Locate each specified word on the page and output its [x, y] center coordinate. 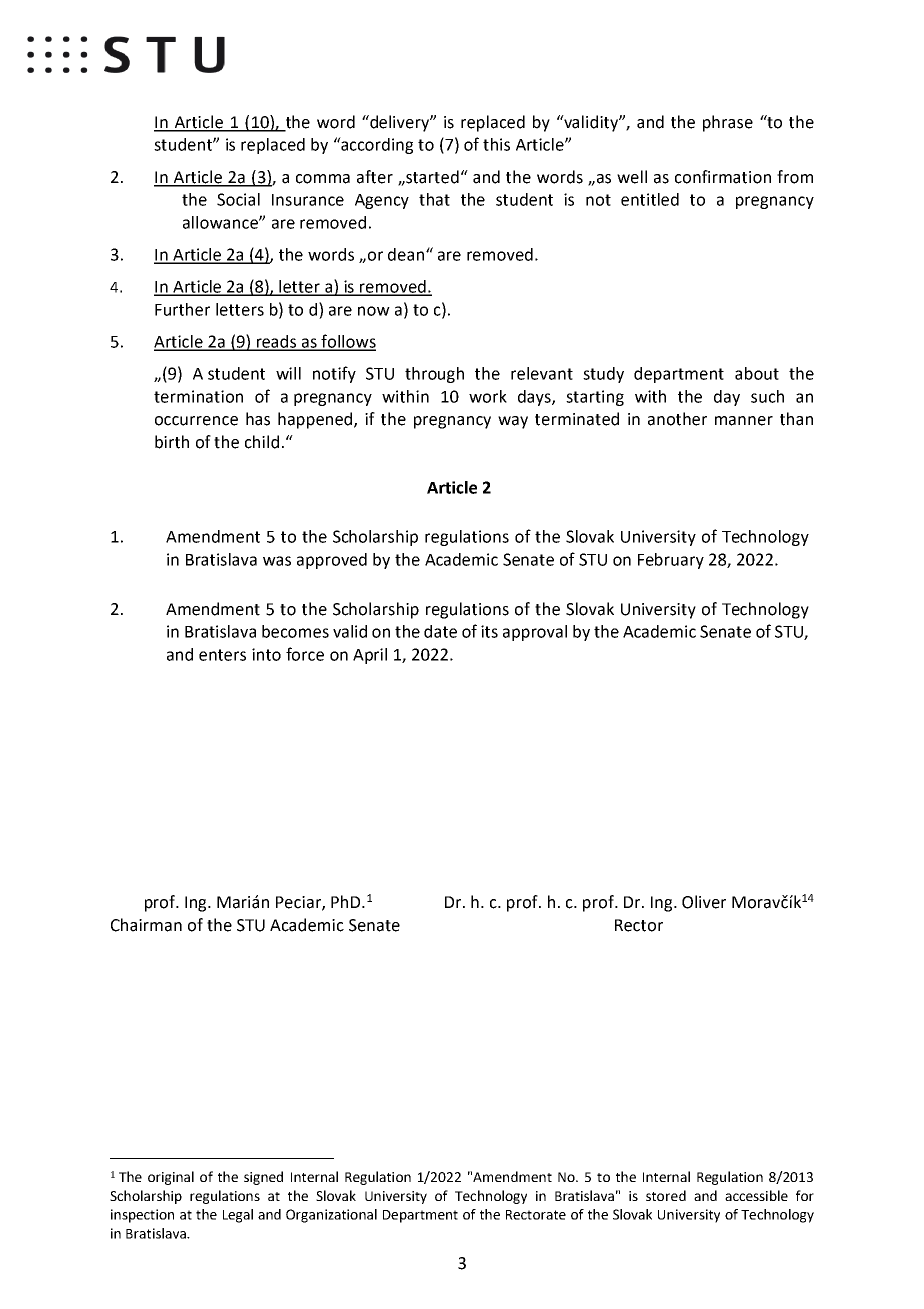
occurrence [196, 421]
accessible [756, 1195]
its [489, 631]
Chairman [146, 925]
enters [222, 655]
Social [238, 199]
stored [666, 1195]
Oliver [704, 902]
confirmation [723, 177]
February [671, 561]
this [496, 144]
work [488, 396]
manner [744, 421]
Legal [238, 1216]
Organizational [331, 1216]
